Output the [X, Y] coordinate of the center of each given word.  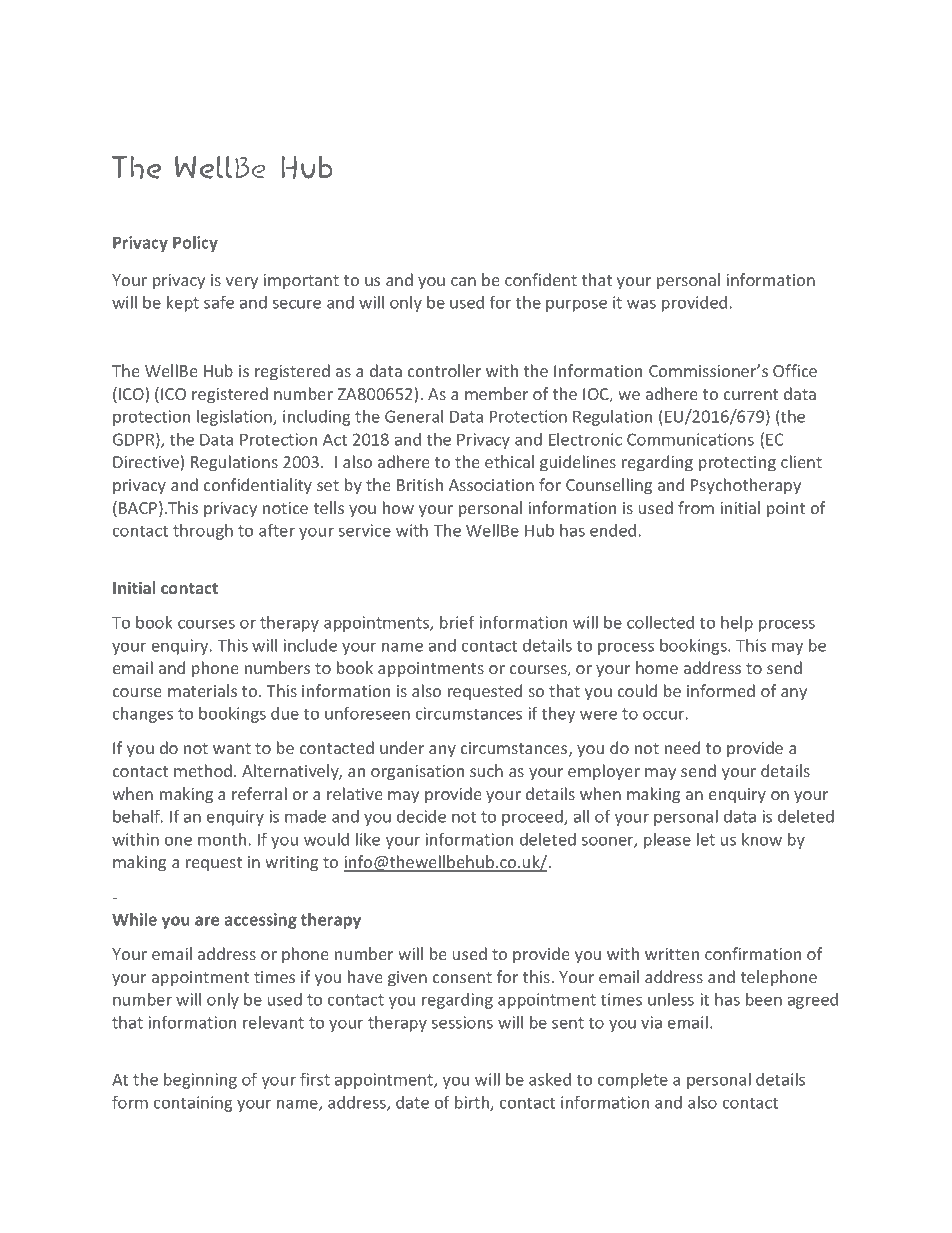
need [682, 747]
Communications [690, 439]
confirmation [753, 953]
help [737, 624]
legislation [235, 418]
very [242, 283]
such [486, 770]
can [463, 281]
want [232, 748]
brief [457, 622]
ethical [509, 461]
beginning [200, 1081]
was [641, 304]
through [203, 532]
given [407, 979]
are [207, 921]
